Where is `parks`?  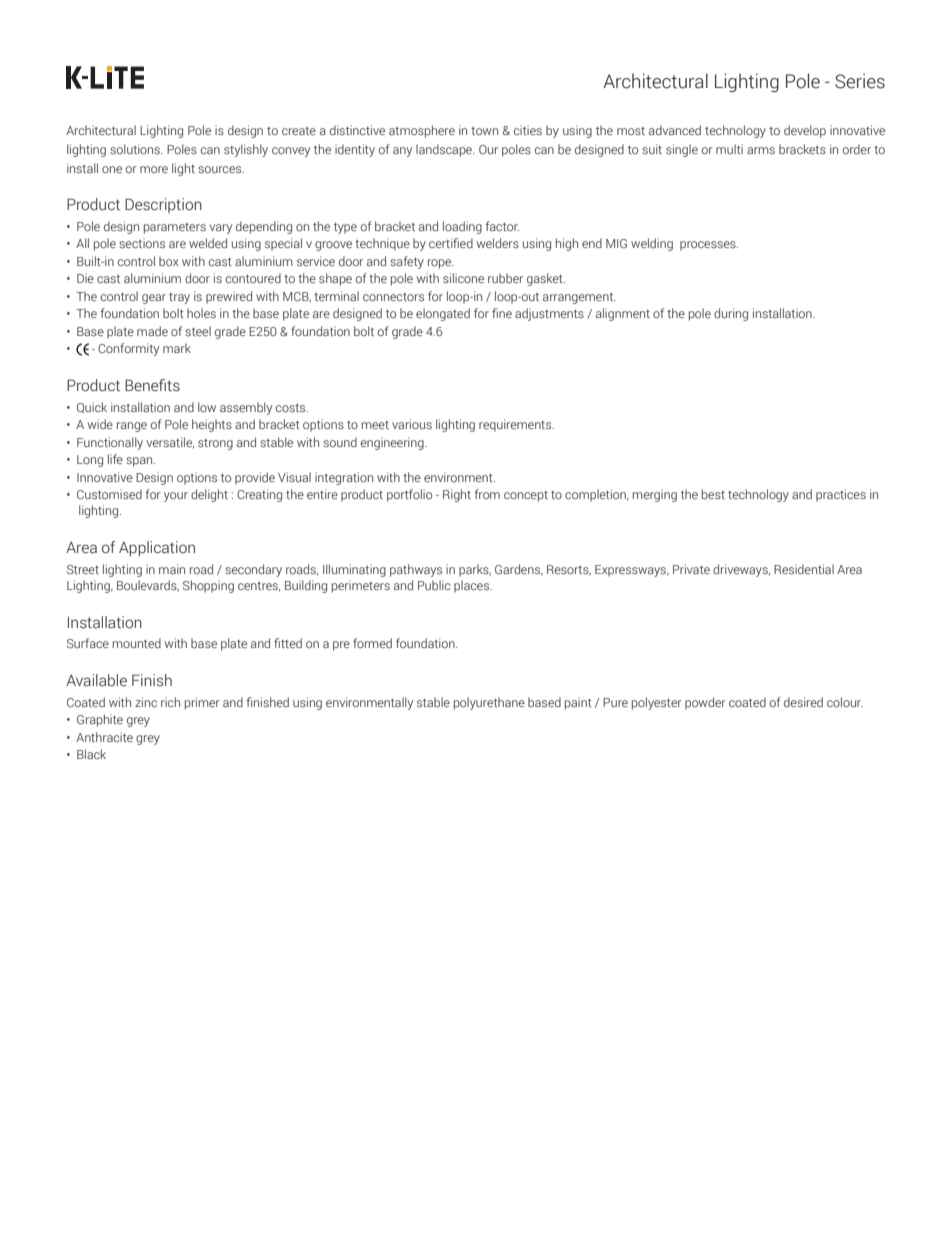 parks is located at coordinates (475, 570).
